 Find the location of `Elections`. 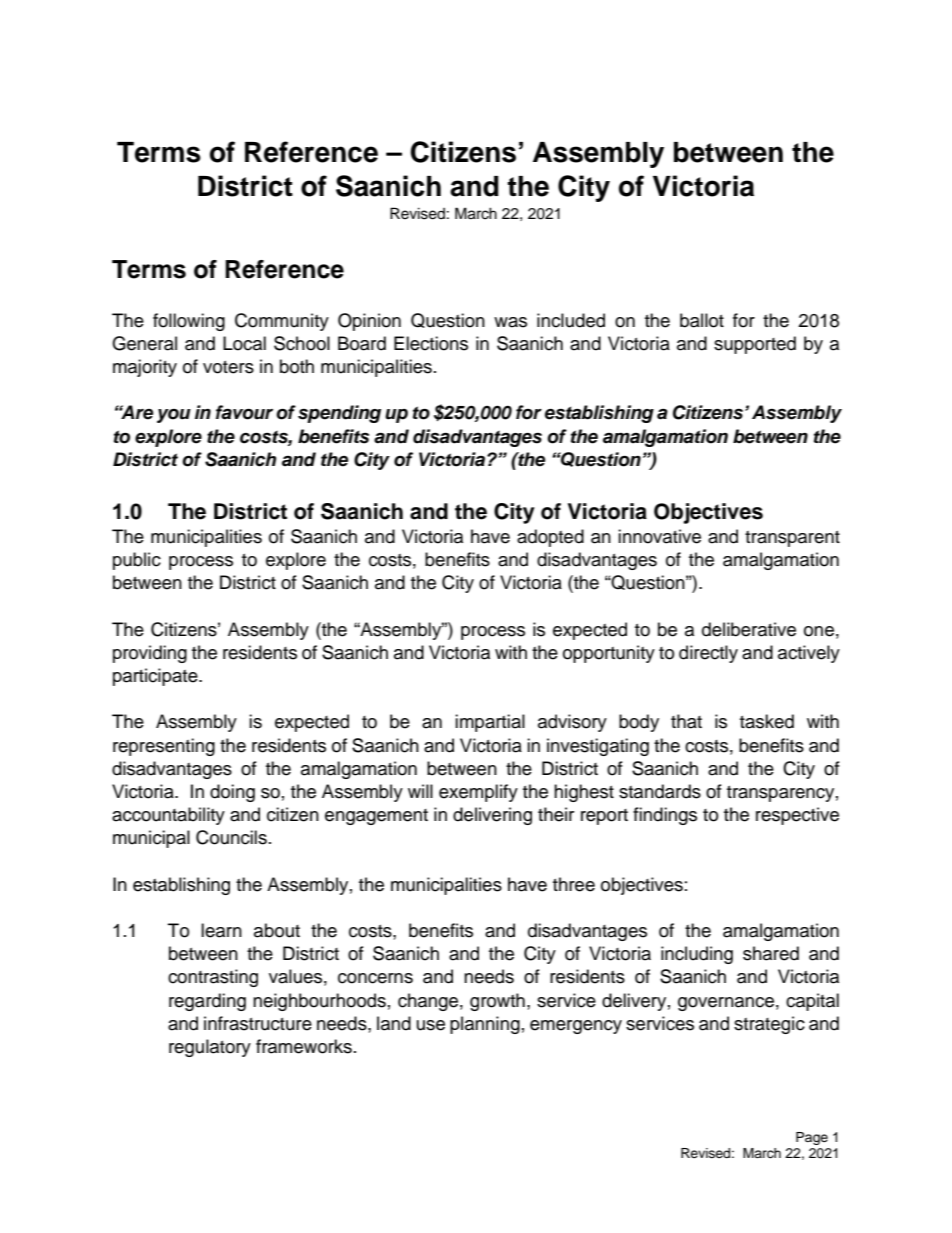

Elections is located at coordinates (431, 343).
